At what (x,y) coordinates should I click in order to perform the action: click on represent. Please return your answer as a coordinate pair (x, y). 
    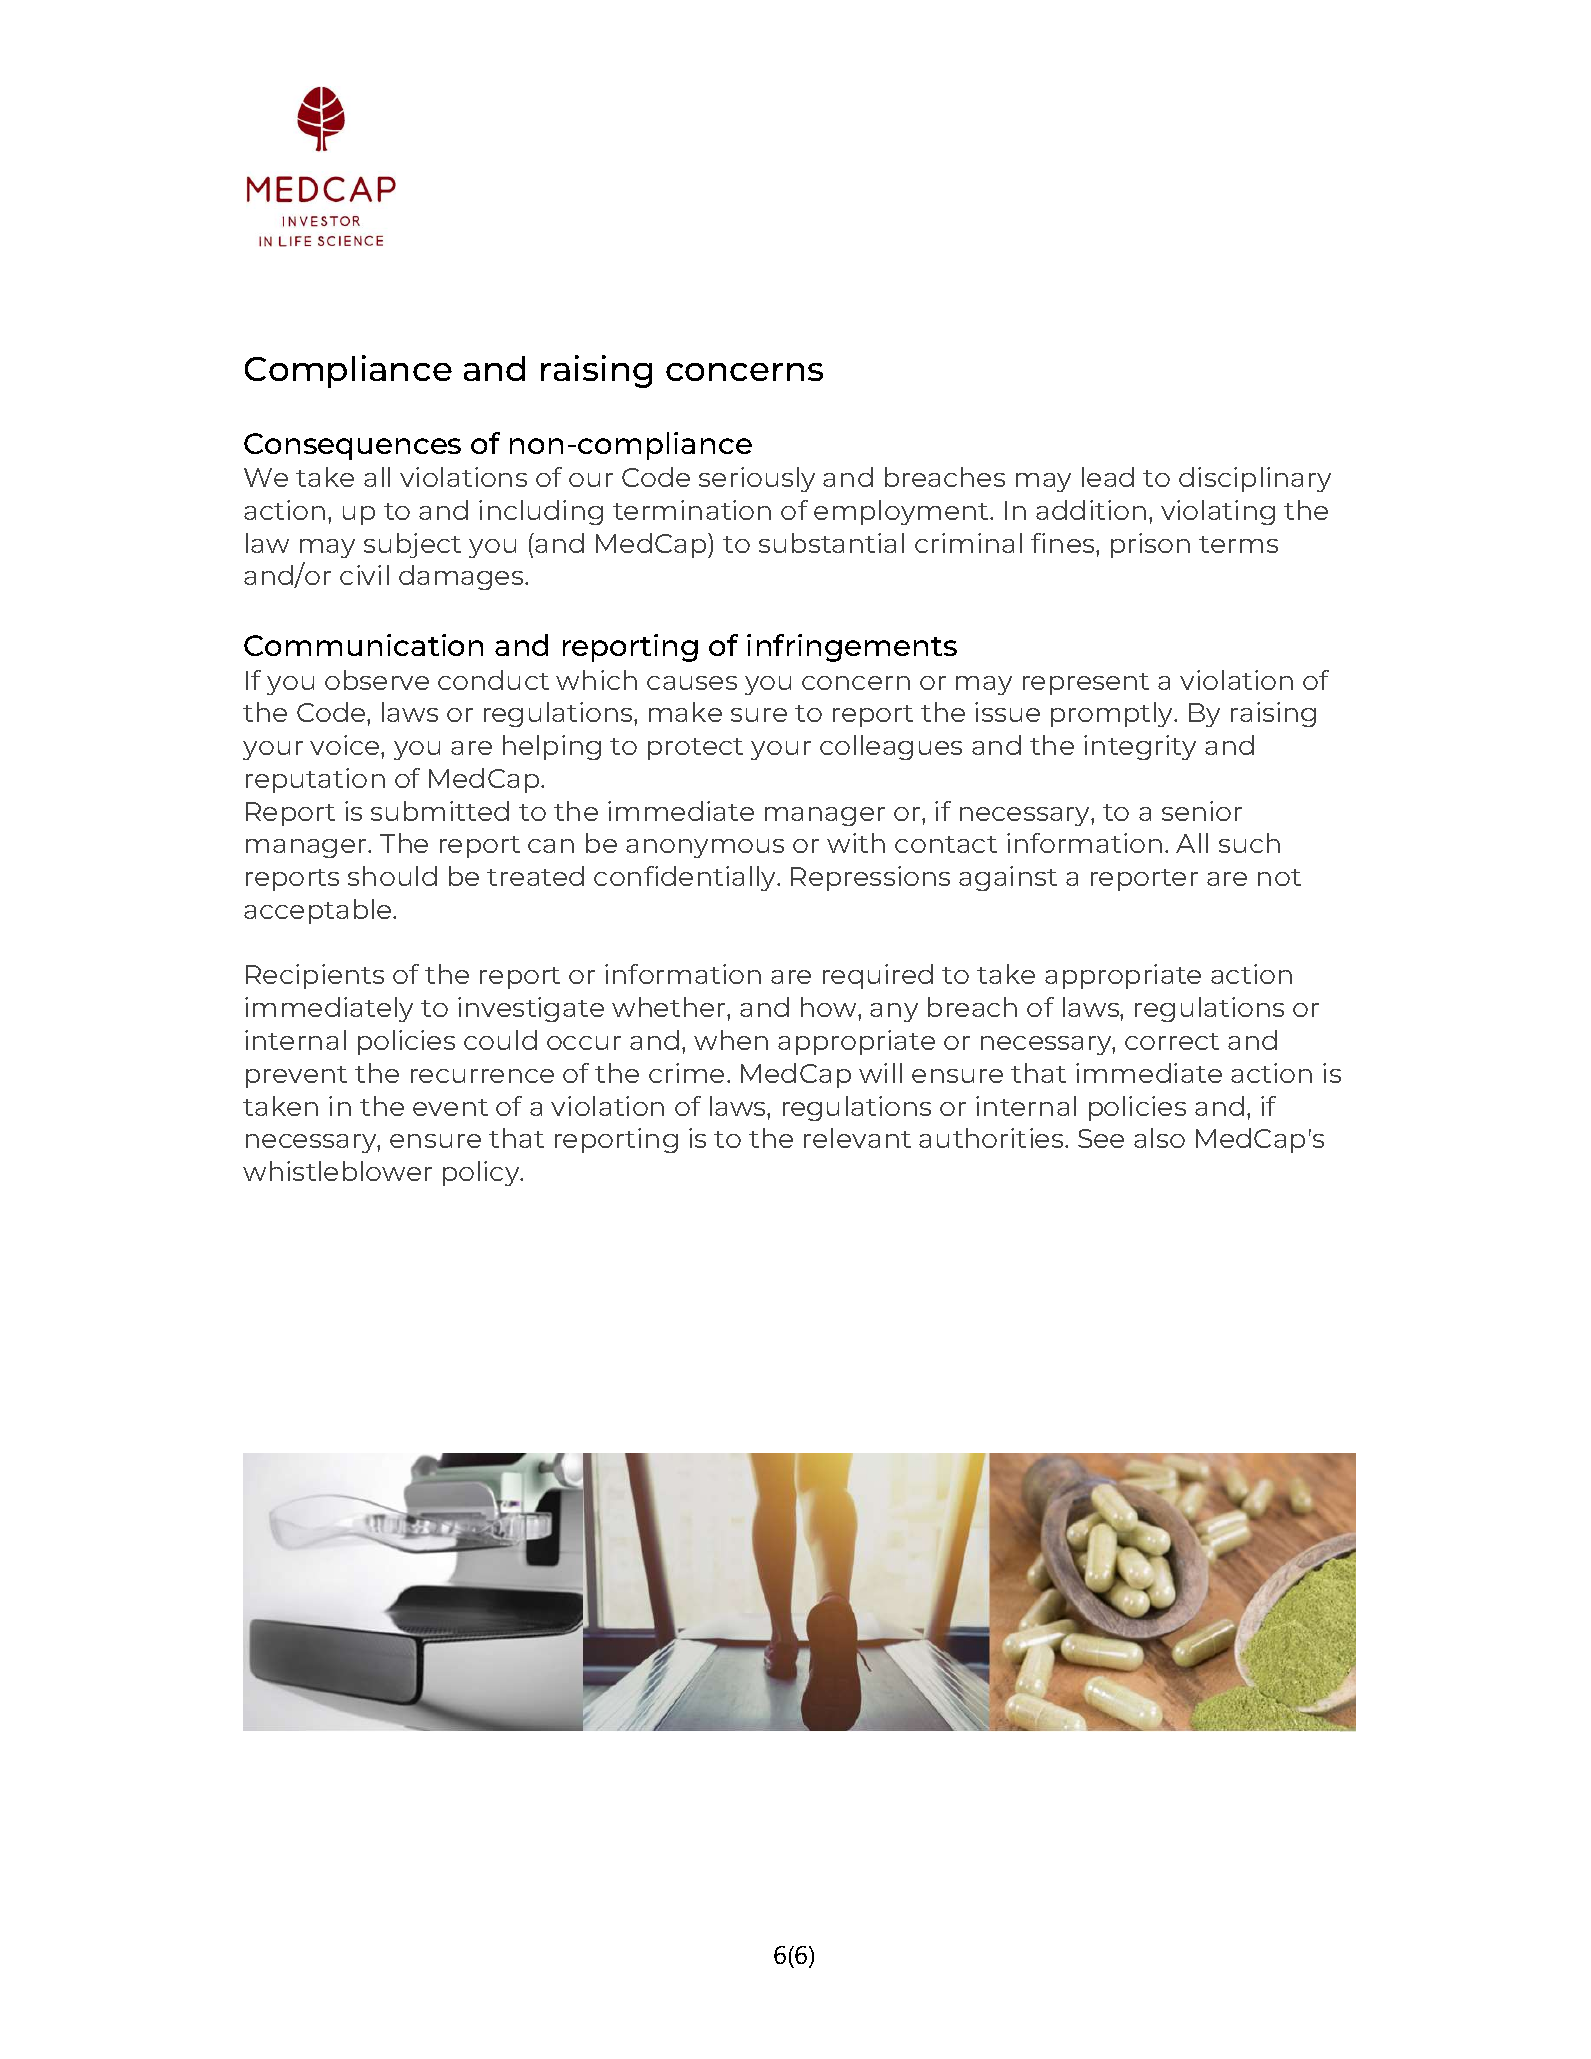
    Looking at the image, I should click on (1086, 684).
